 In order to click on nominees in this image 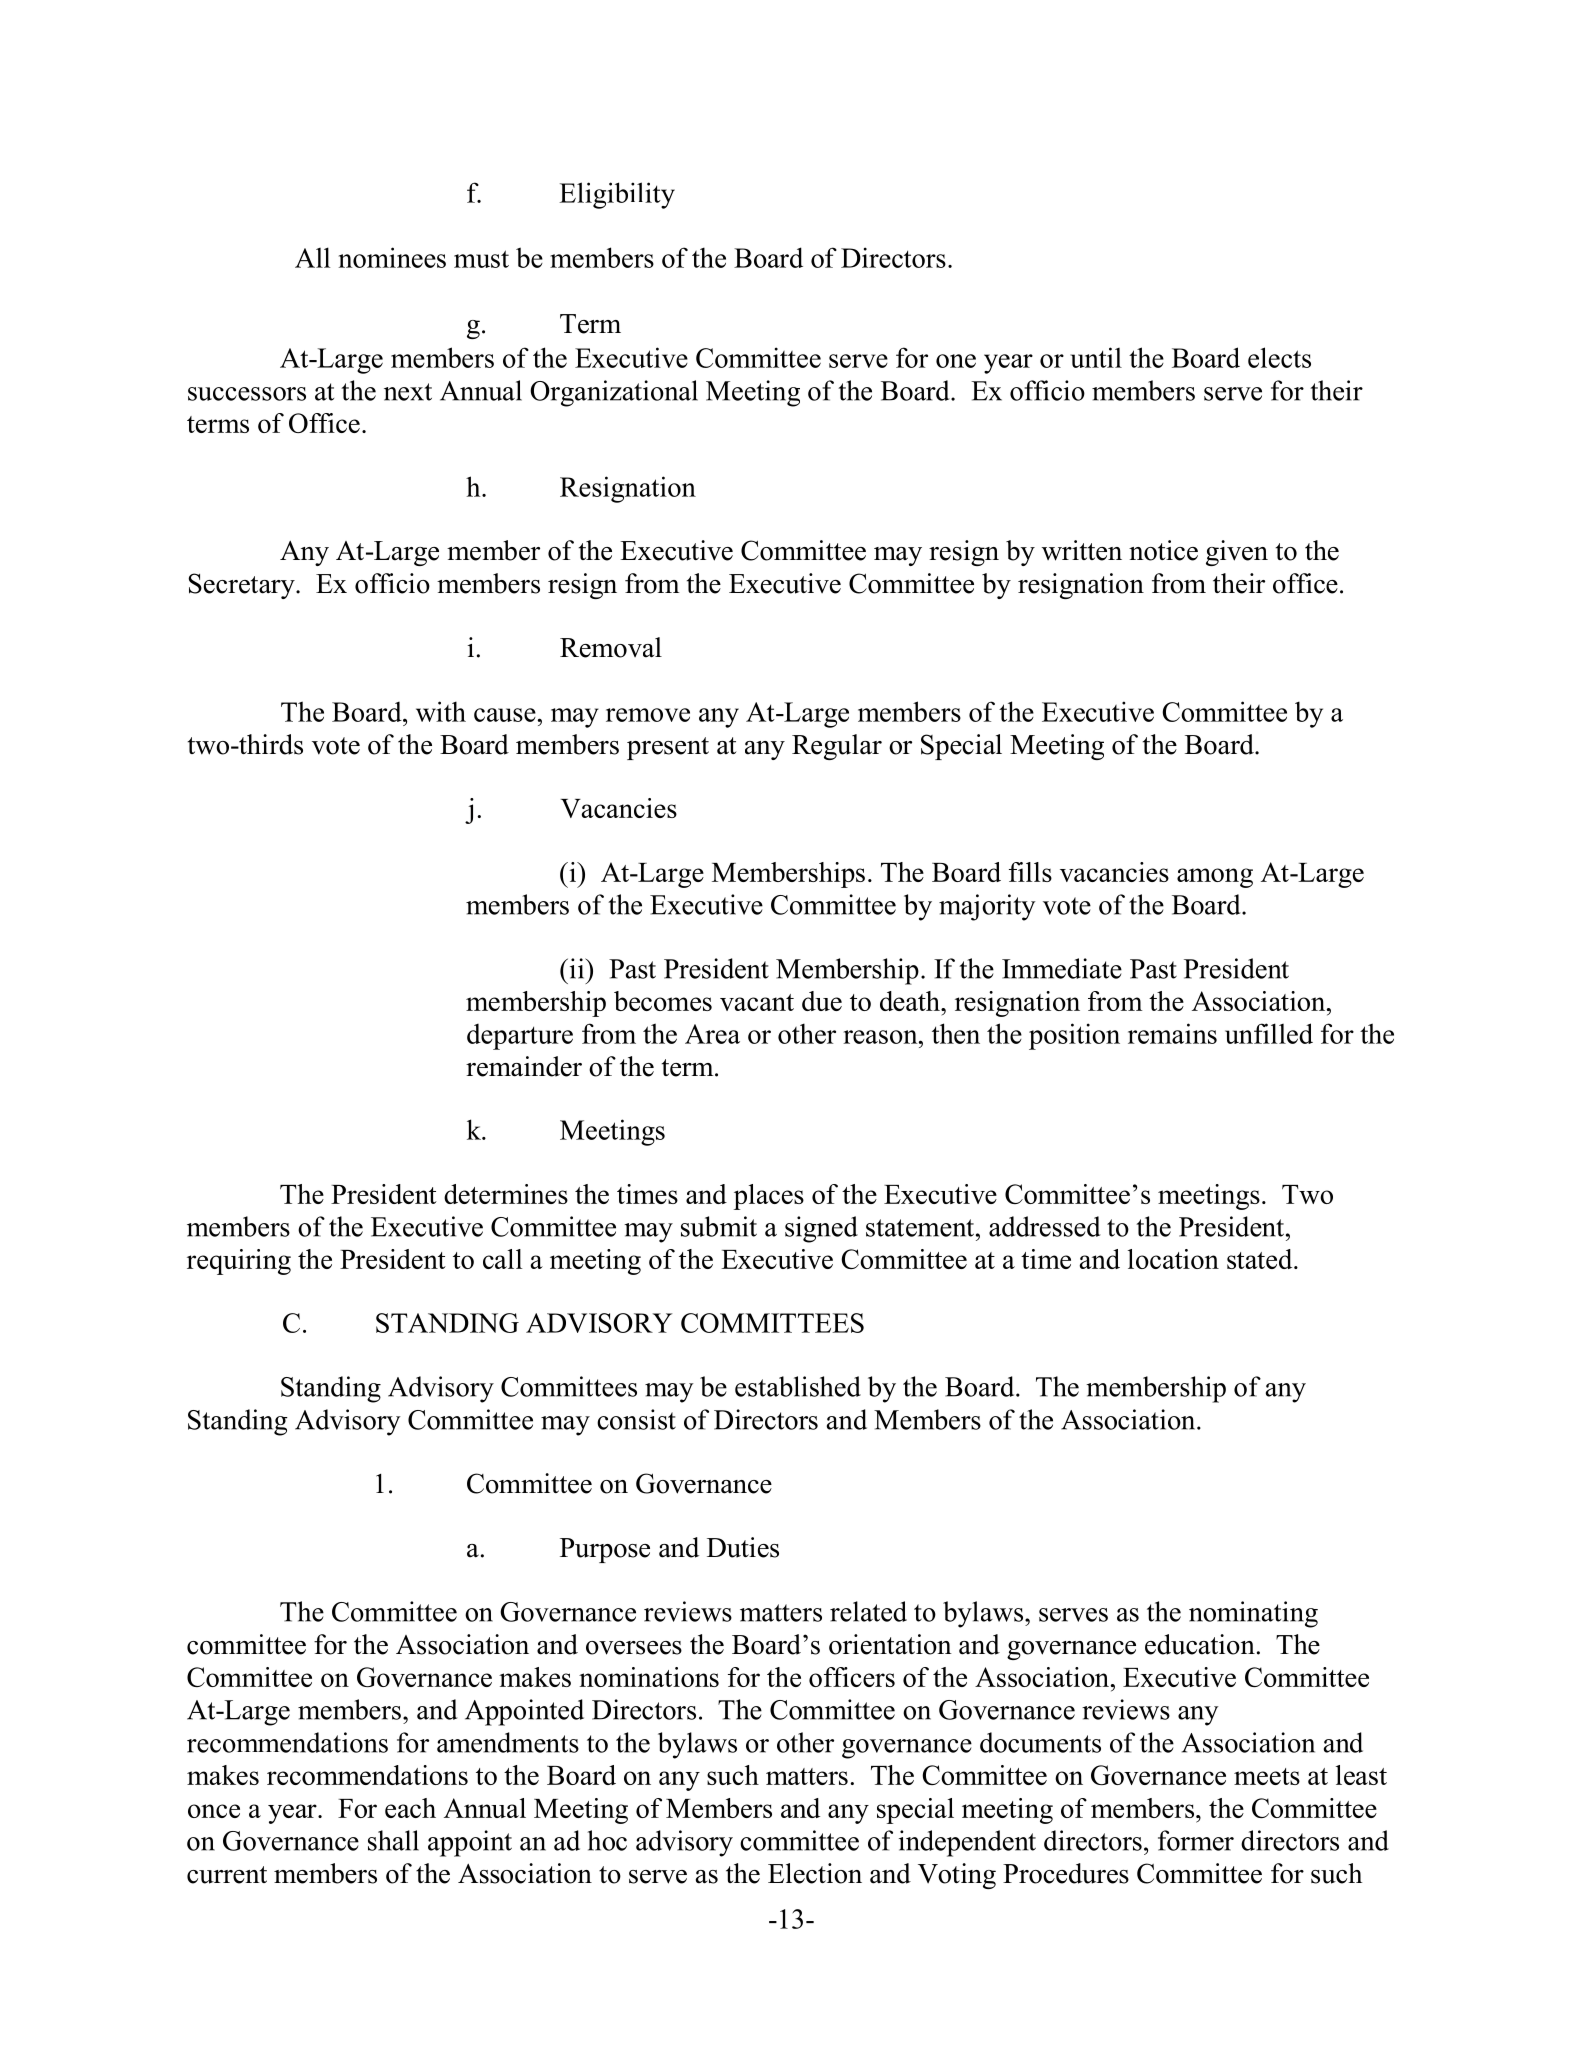, I will do `click(392, 257)`.
